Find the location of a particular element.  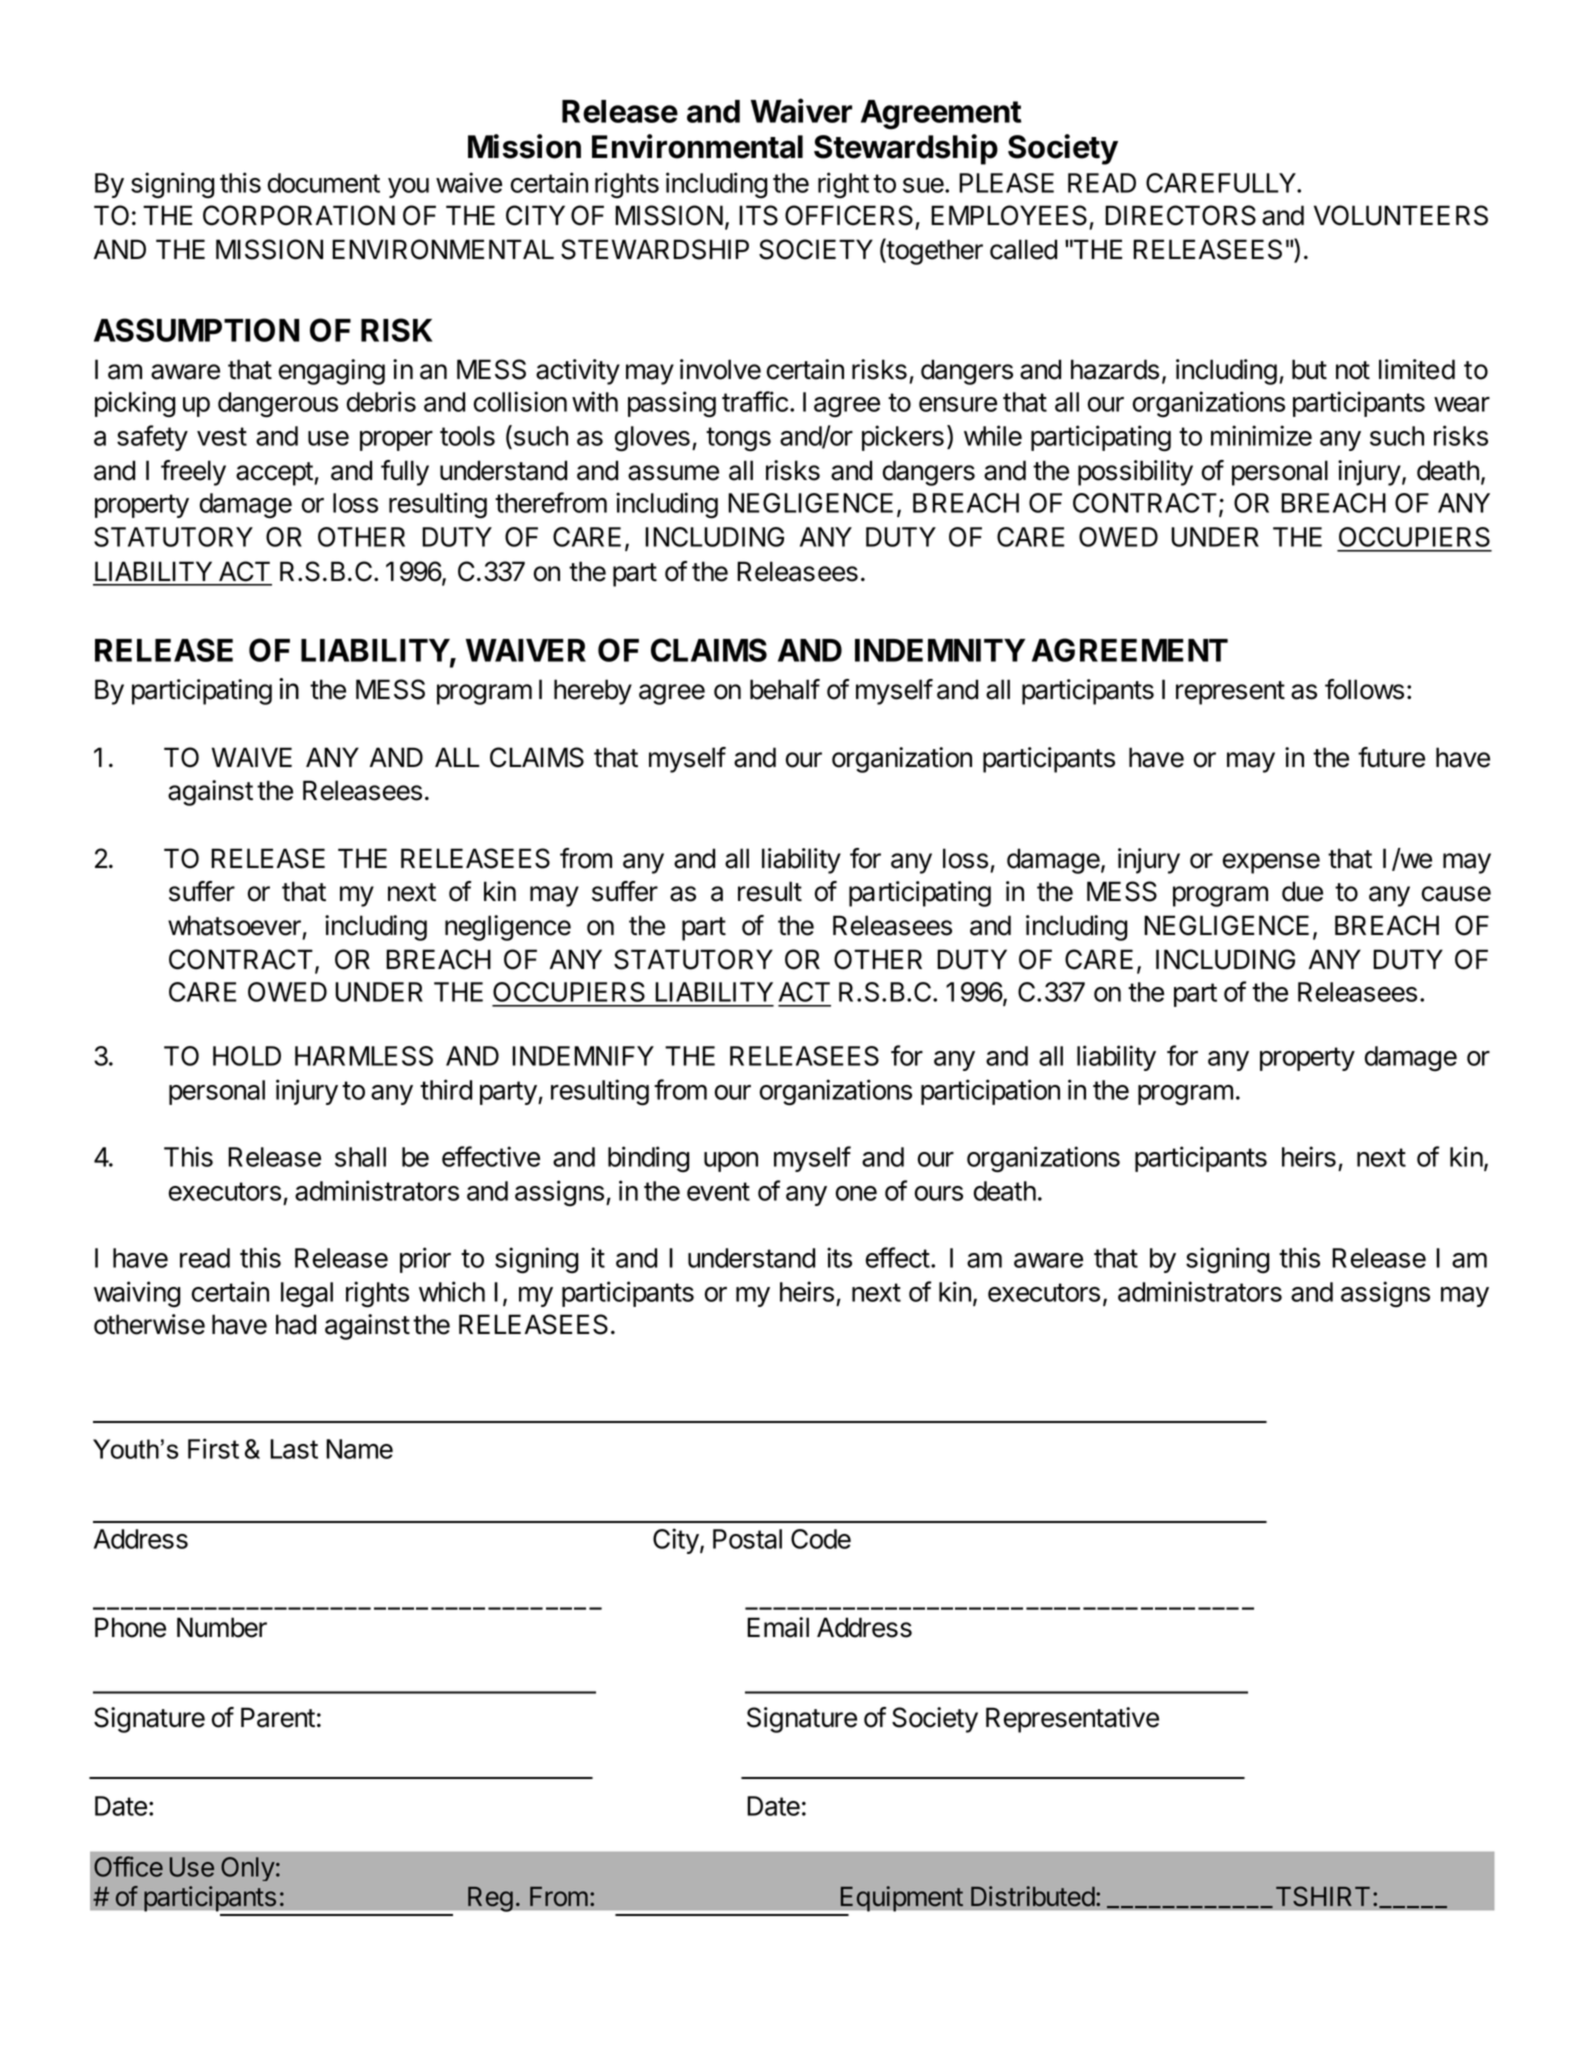

Distributed is located at coordinates (1033, 1896).
